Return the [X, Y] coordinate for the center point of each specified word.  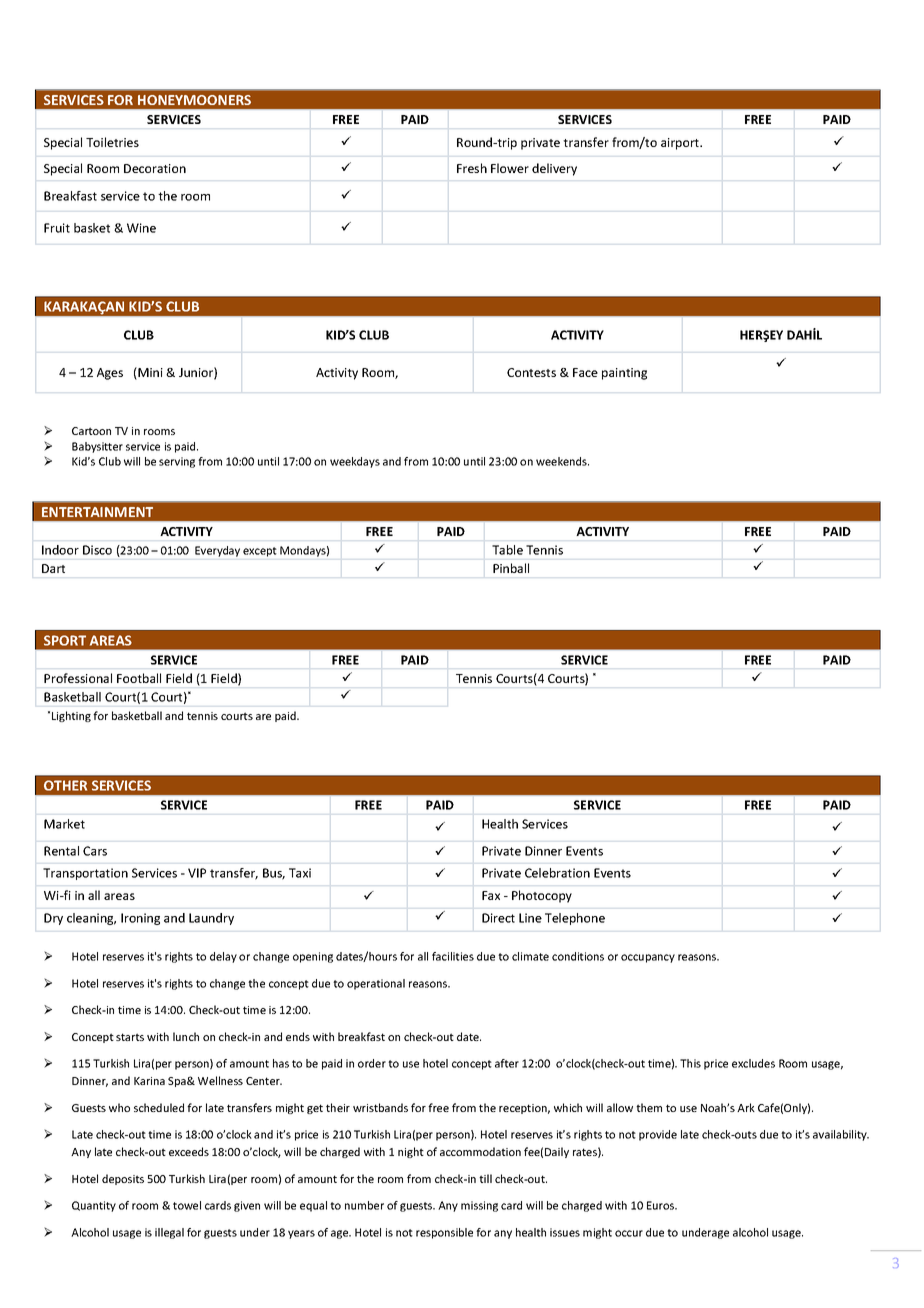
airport [681, 144]
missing [479, 1206]
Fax [491, 895]
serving [177, 462]
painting [624, 374]
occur [629, 1233]
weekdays [355, 462]
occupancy [648, 958]
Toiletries [112, 142]
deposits [123, 1179]
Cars [95, 851]
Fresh [472, 168]
